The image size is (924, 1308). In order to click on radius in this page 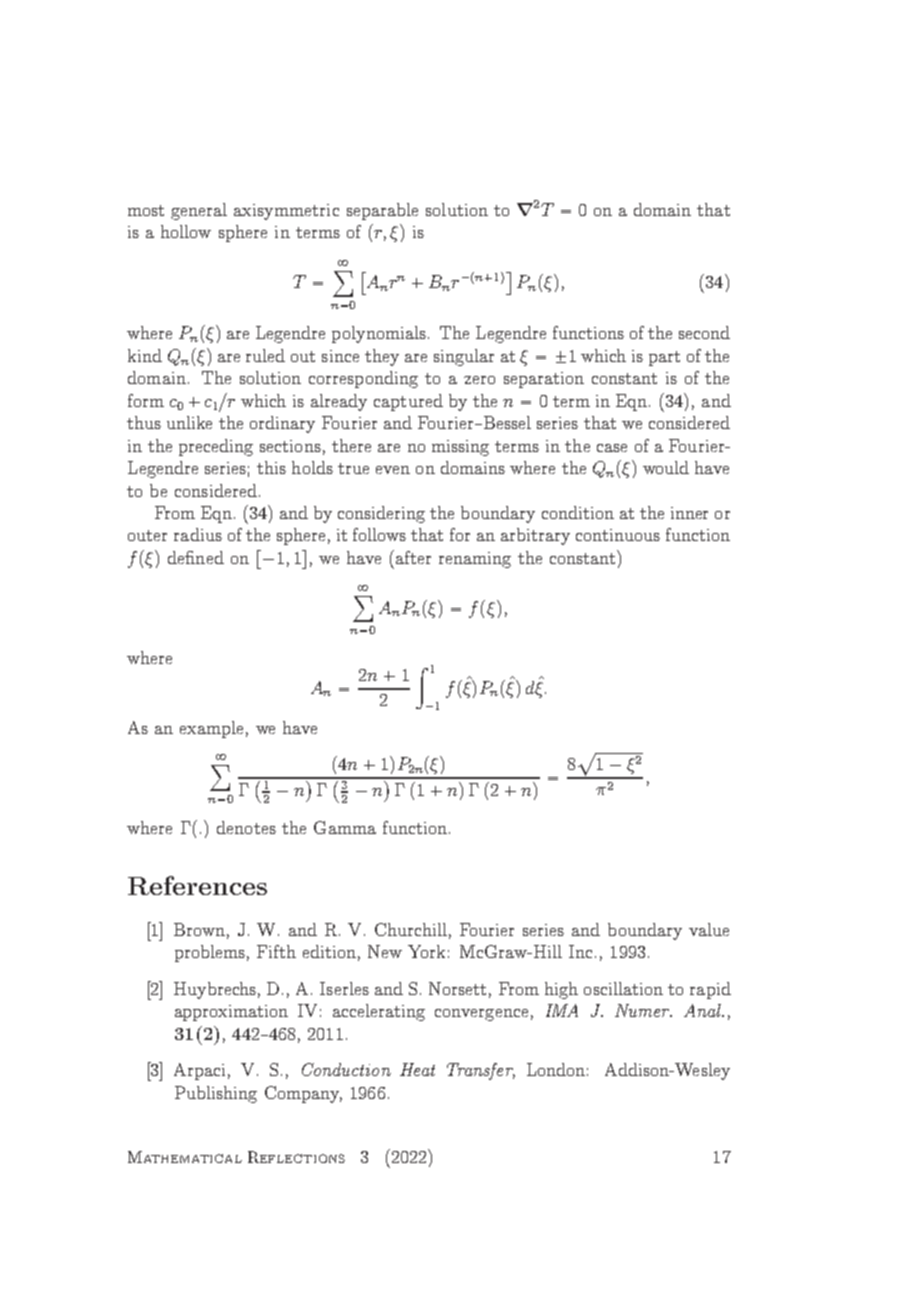, I will do `click(198, 534)`.
